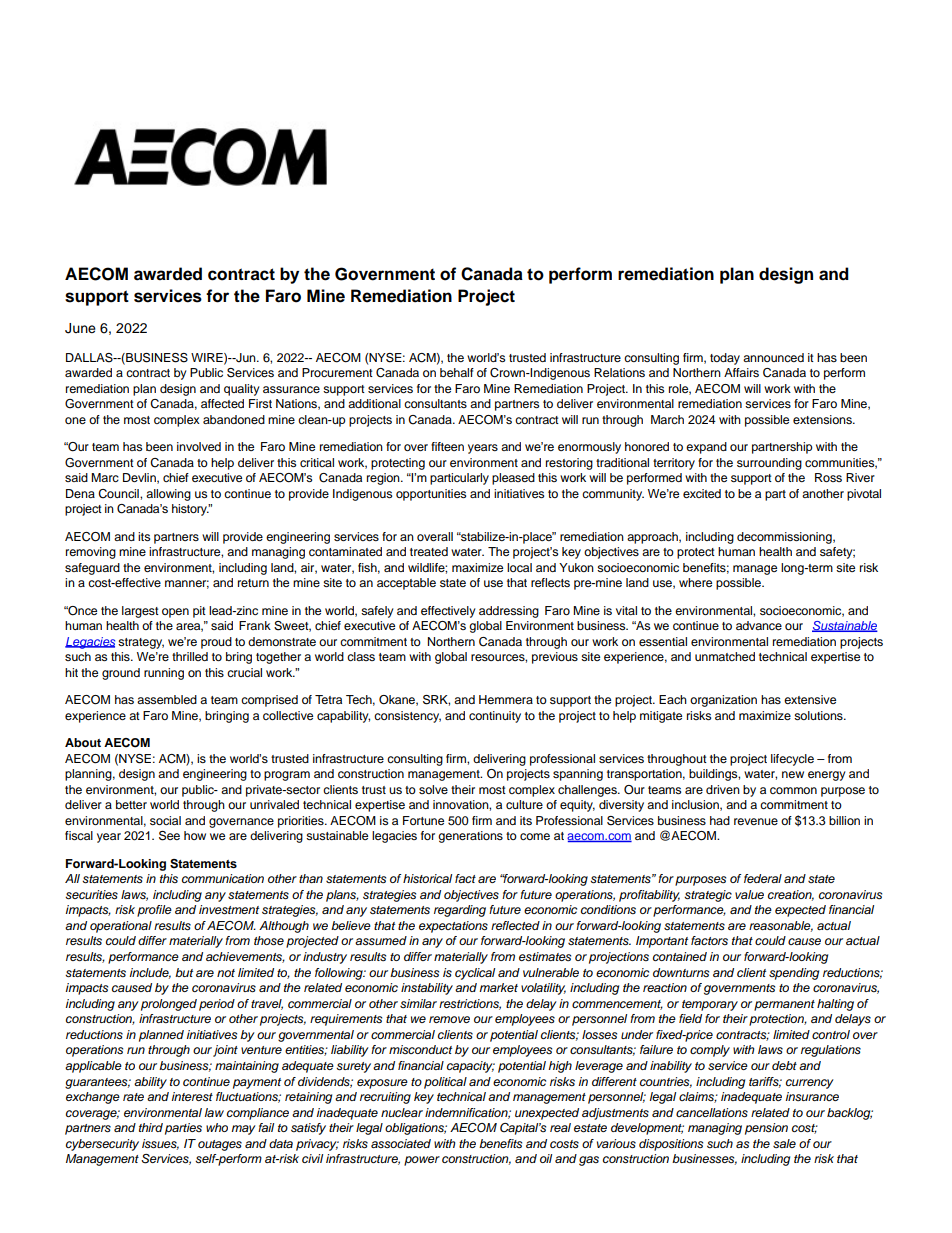 This screenshot has width=952, height=1233. I want to click on announced, so click(773, 357).
